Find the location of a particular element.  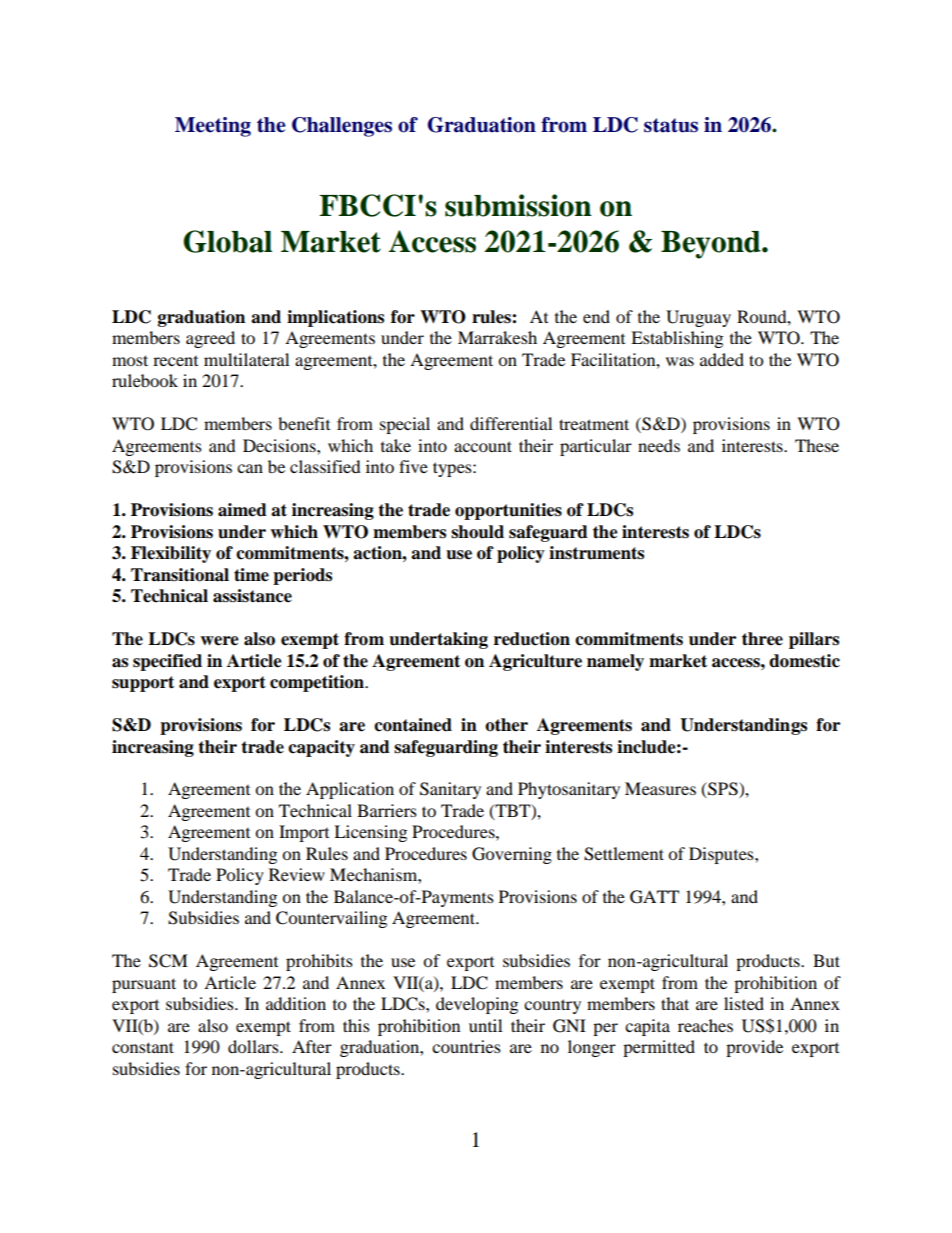

submission is located at coordinates (518, 205).
